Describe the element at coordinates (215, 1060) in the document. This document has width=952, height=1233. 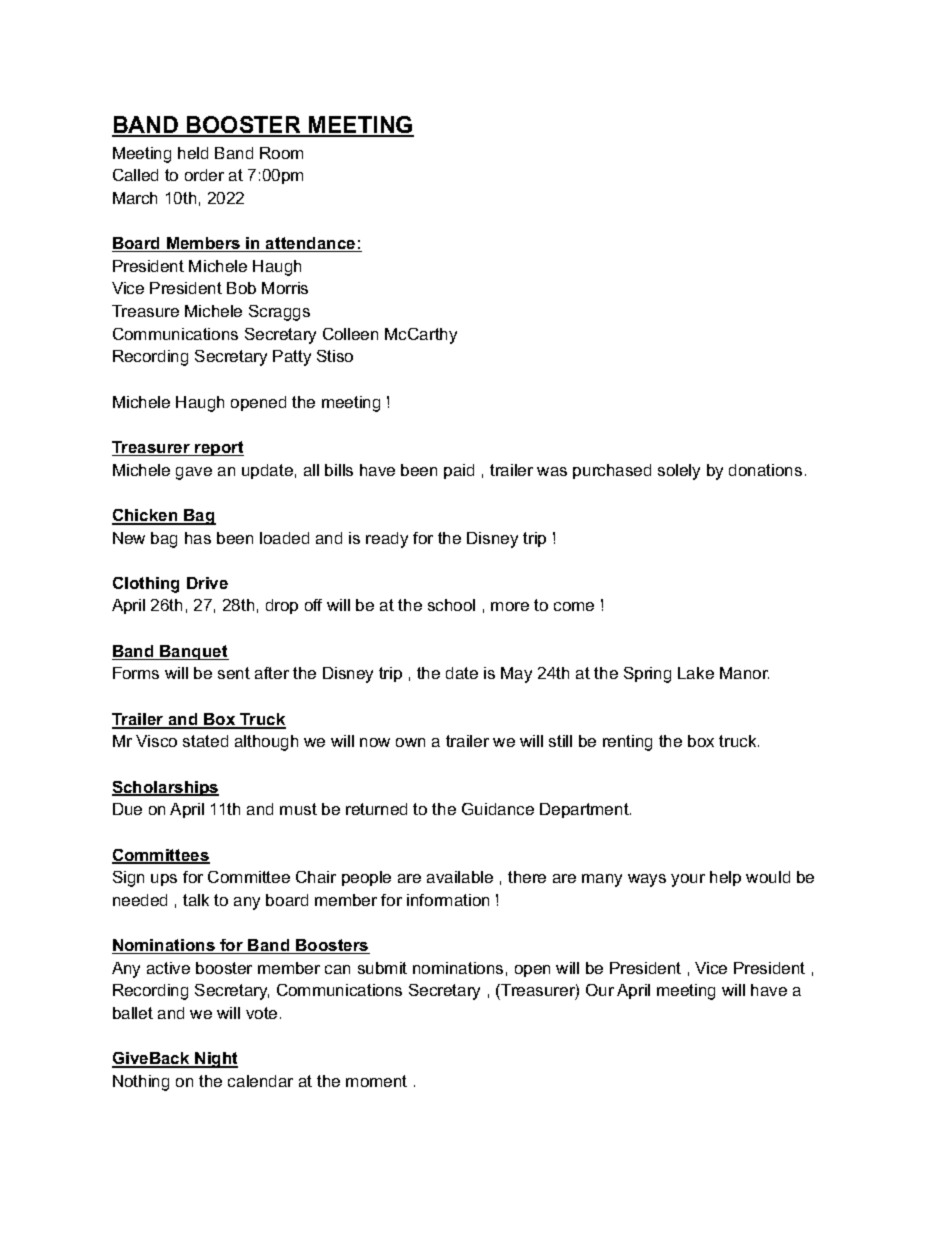
I see `Night` at that location.
